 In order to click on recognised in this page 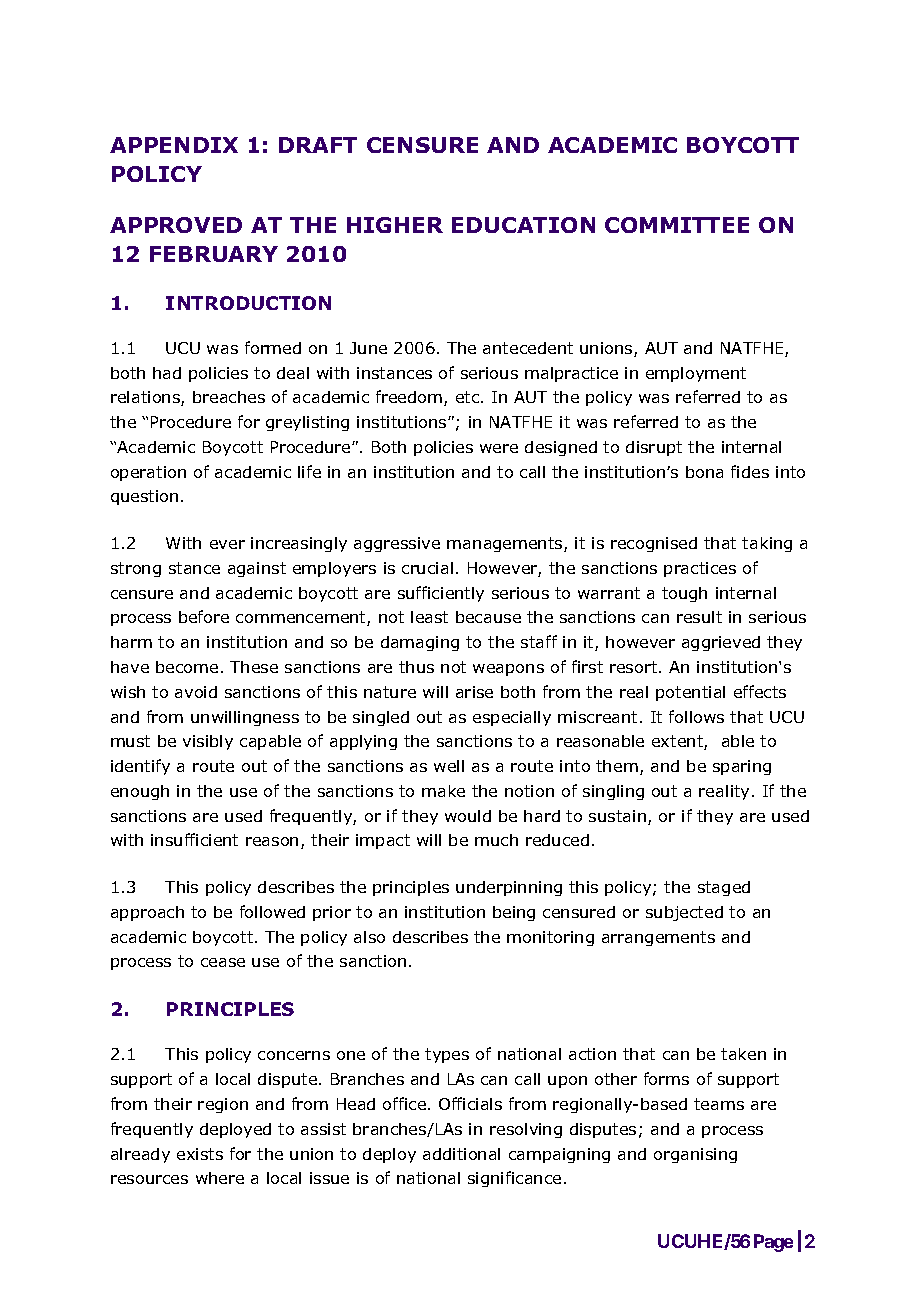, I will do `click(654, 544)`.
